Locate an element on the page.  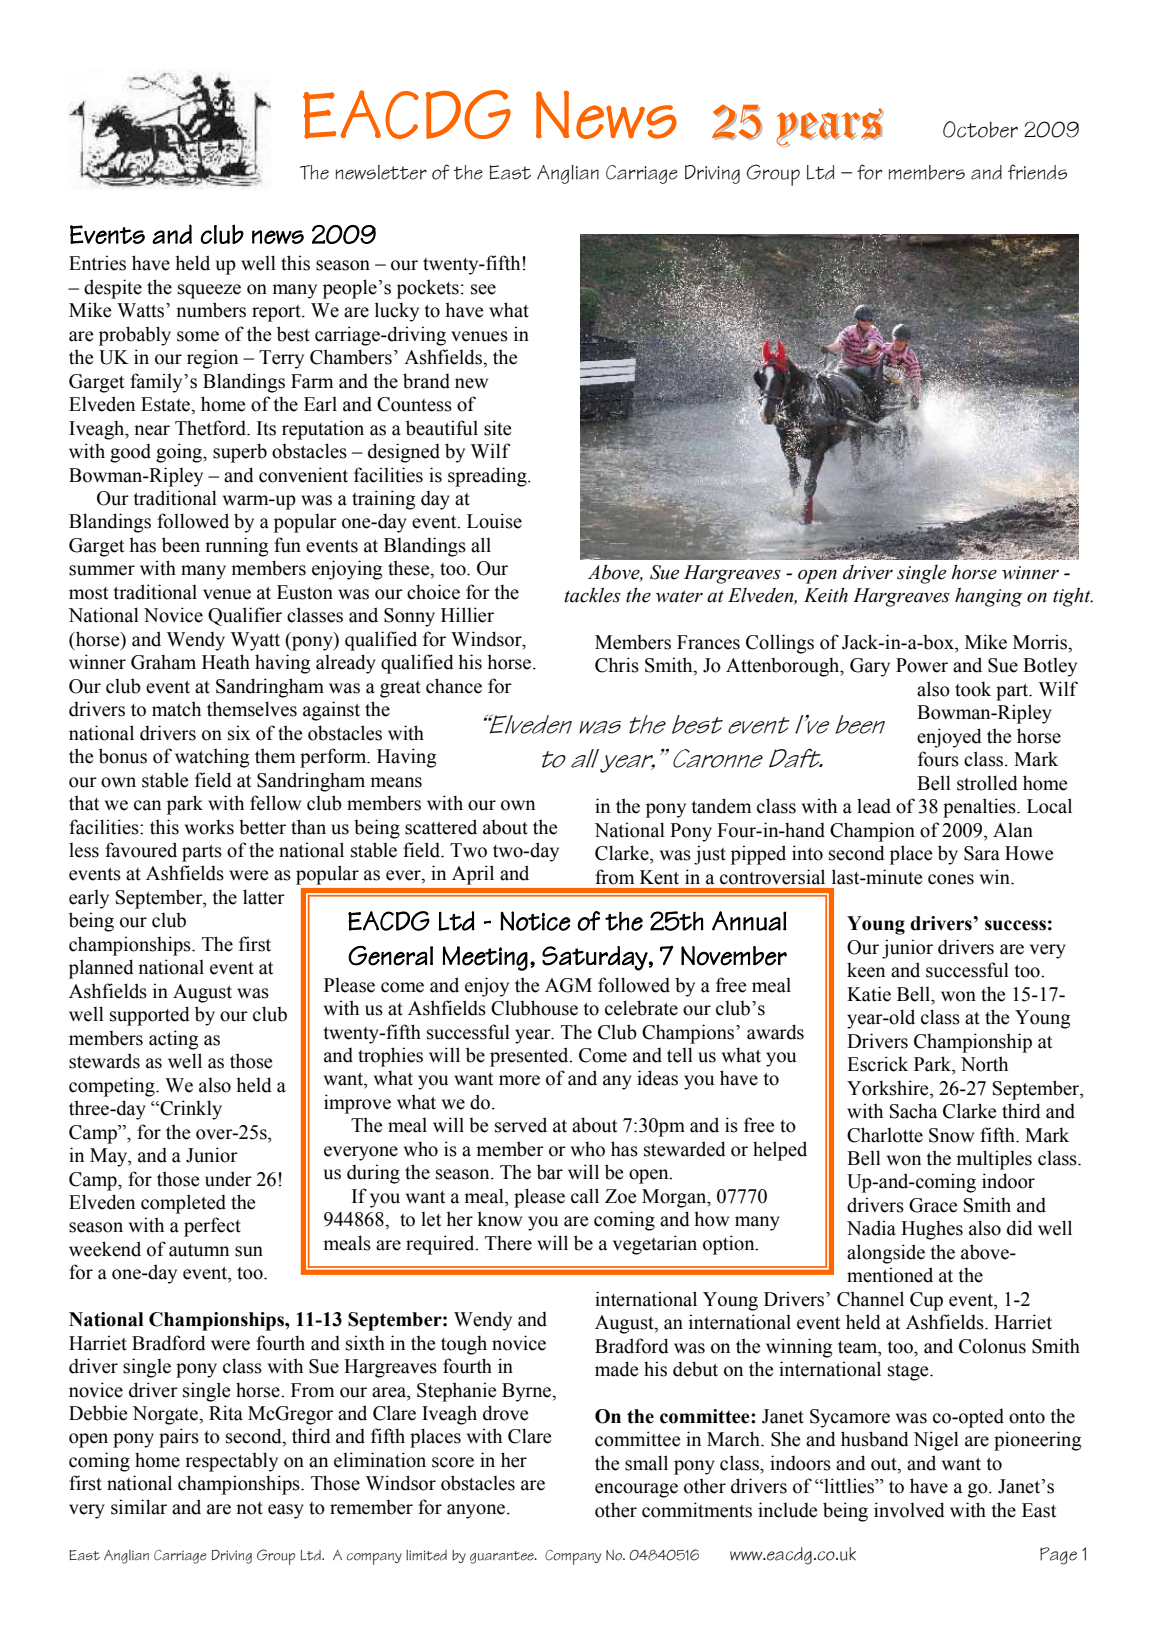
Qualifier is located at coordinates (245, 616).
